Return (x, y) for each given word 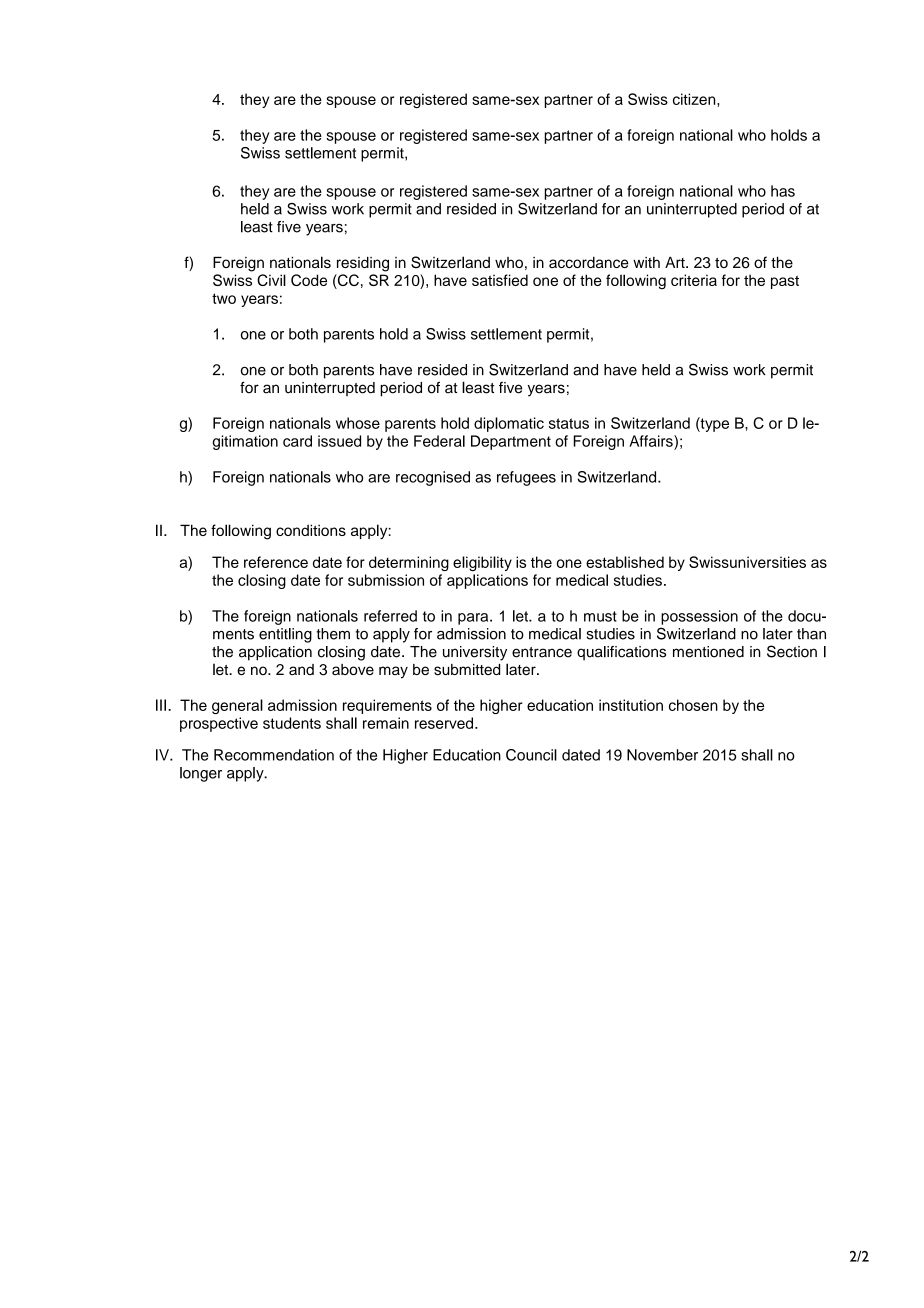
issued (339, 441)
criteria (694, 280)
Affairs (652, 441)
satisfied (500, 280)
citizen (695, 99)
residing (363, 264)
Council (531, 755)
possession (699, 617)
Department (511, 442)
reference (276, 562)
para (474, 619)
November (662, 755)
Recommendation (274, 755)
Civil (271, 280)
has (783, 191)
